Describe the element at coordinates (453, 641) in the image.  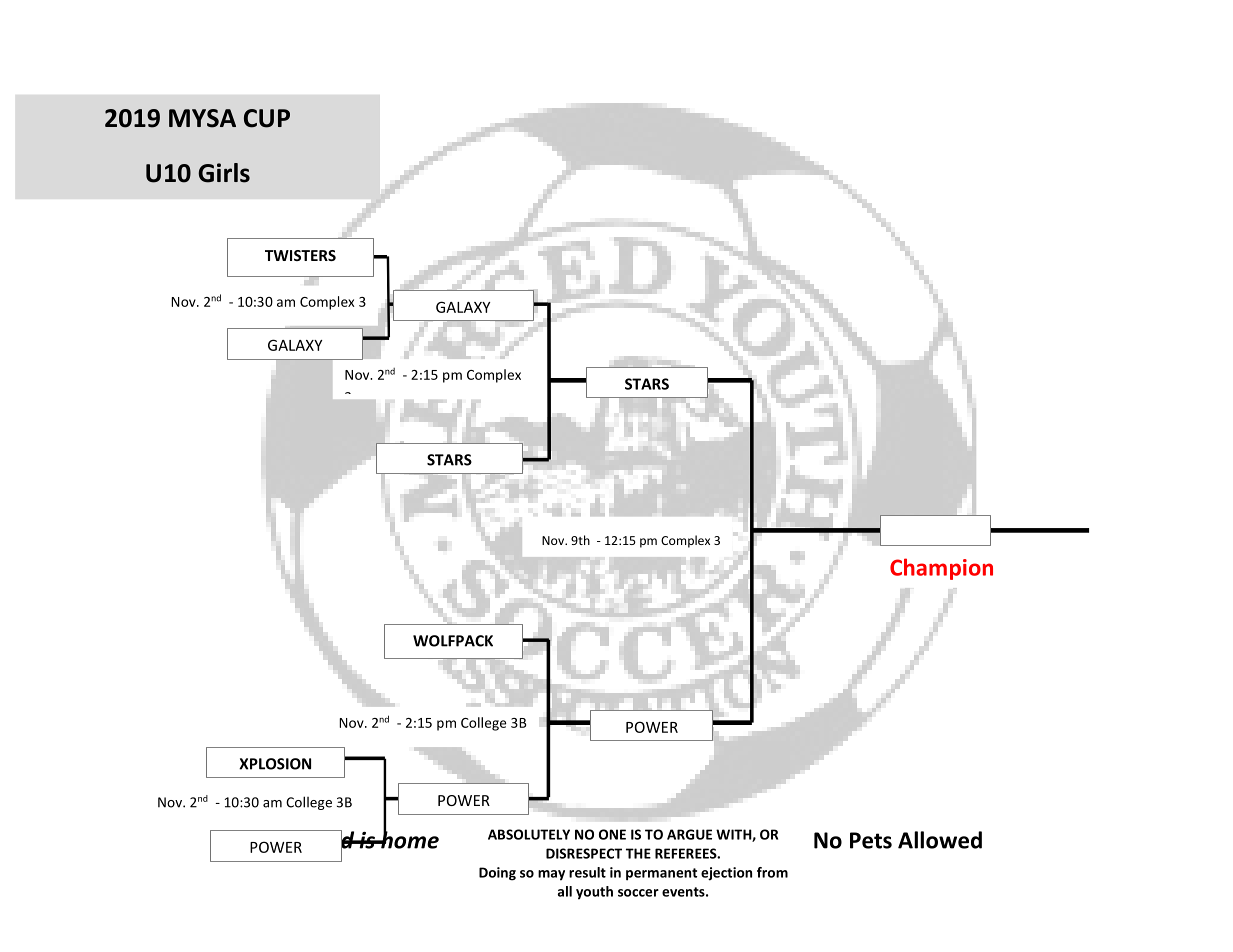
I see `WOLFPACK` at that location.
